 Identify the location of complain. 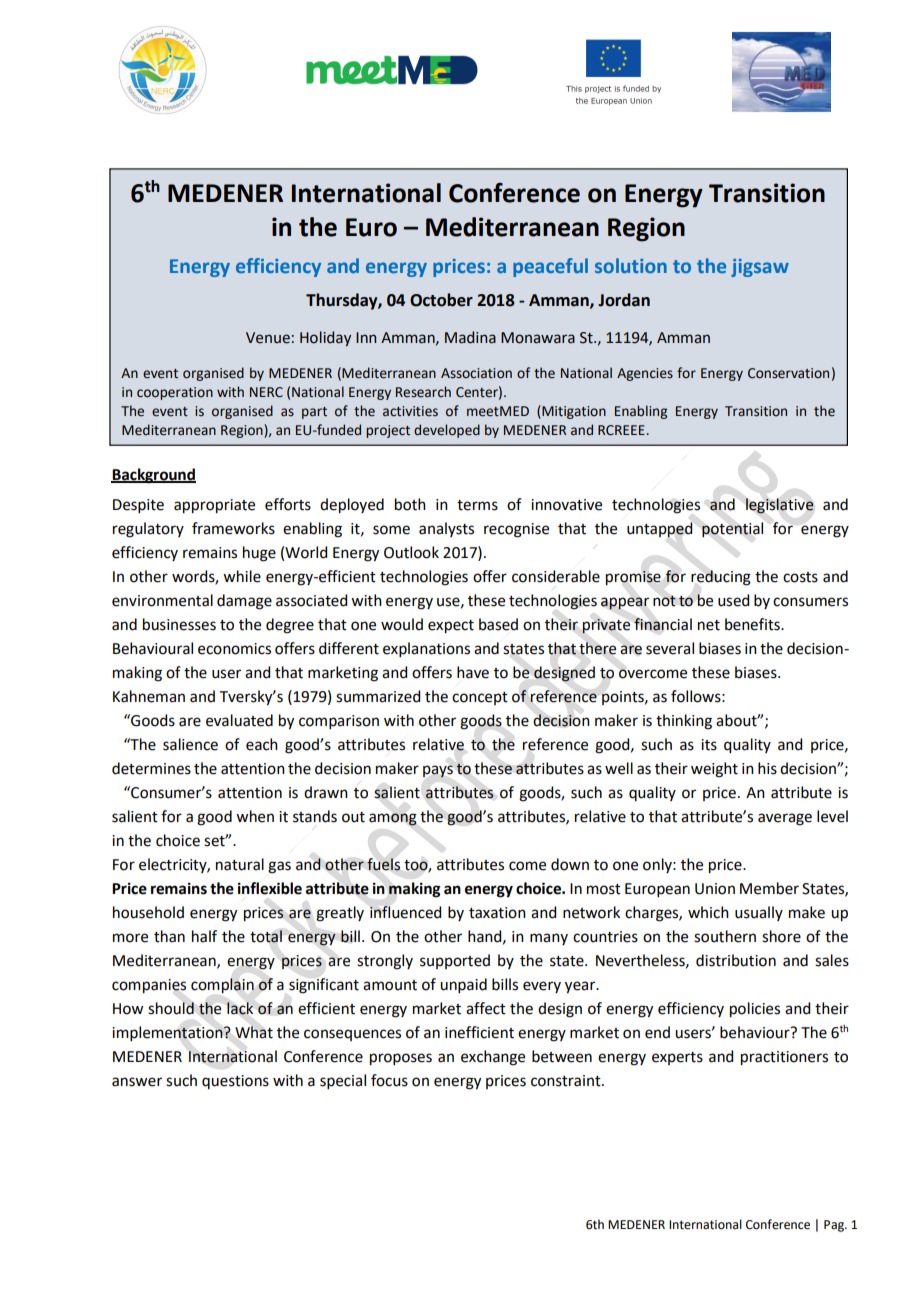
(222, 986).
